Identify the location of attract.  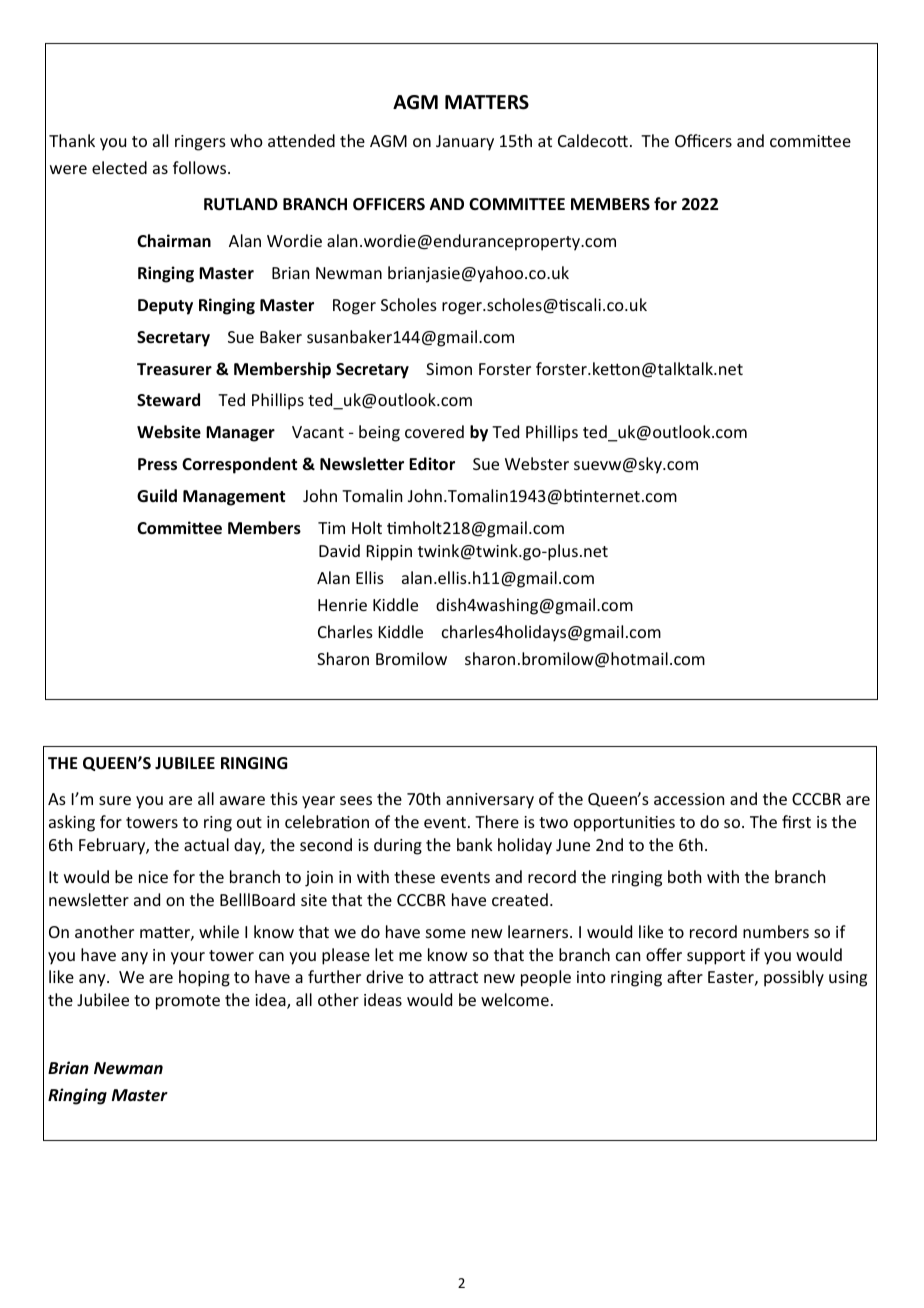
(453, 977).
